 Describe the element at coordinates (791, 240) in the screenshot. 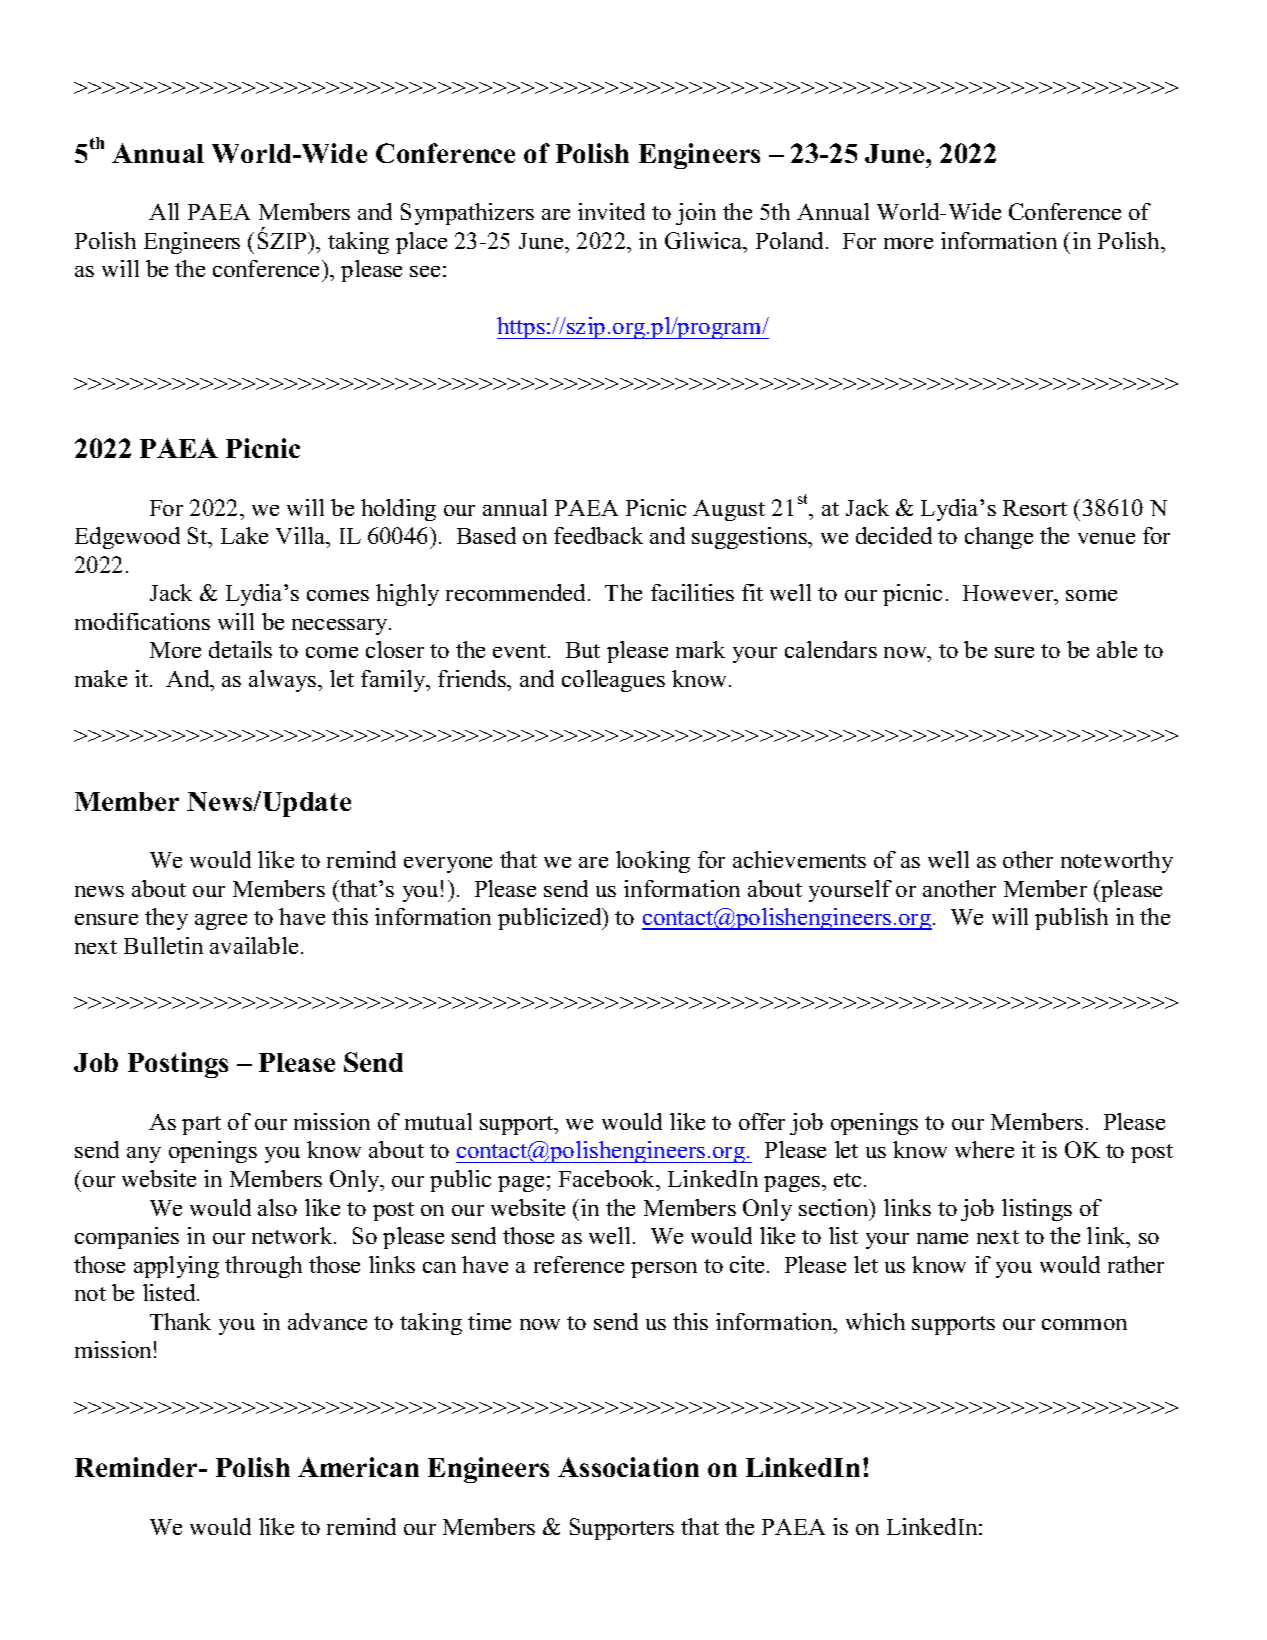

I see `Poland` at that location.
